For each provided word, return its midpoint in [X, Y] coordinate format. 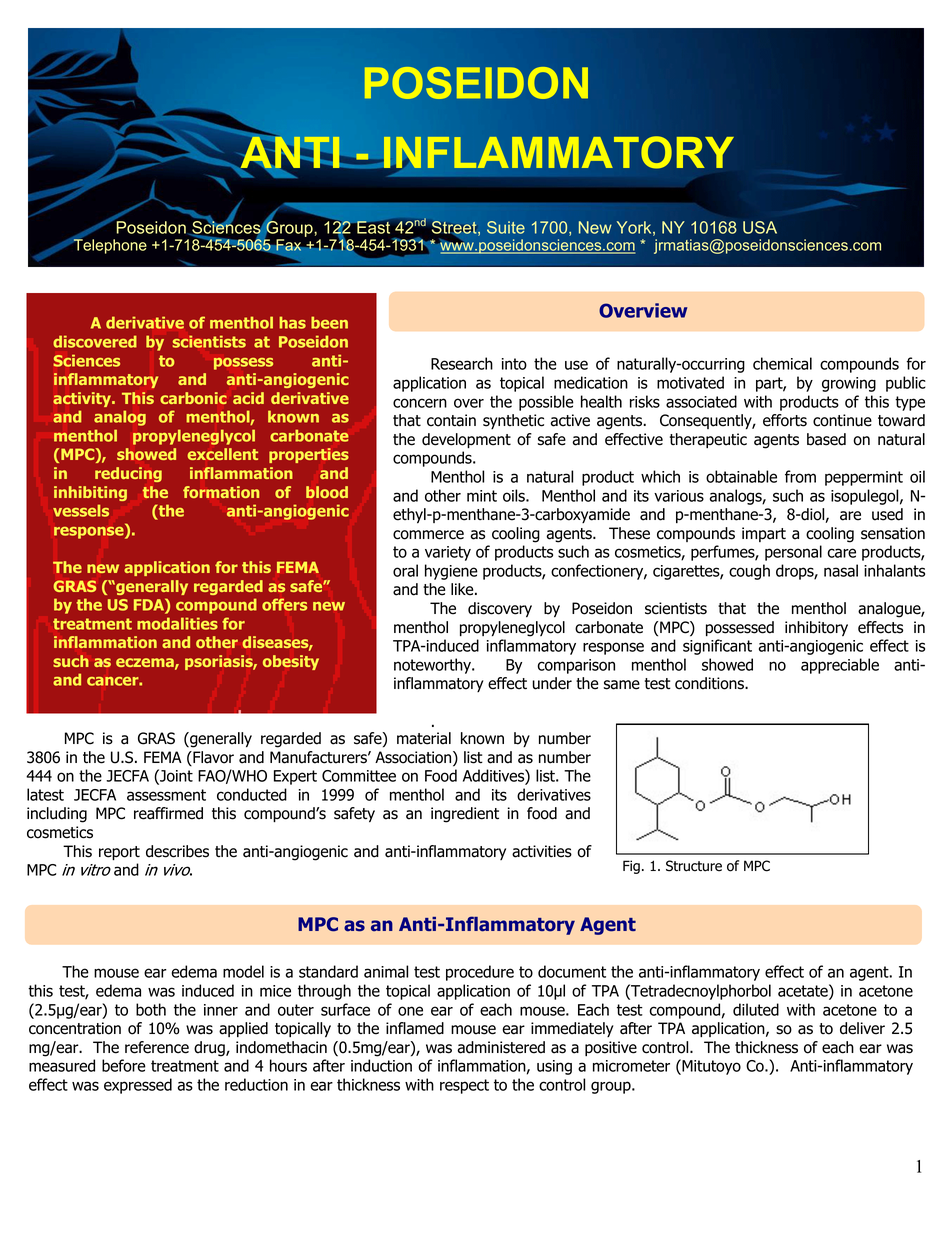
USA [760, 227]
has [292, 322]
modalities [177, 623]
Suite [506, 227]
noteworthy [433, 666]
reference [157, 1047]
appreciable [840, 666]
